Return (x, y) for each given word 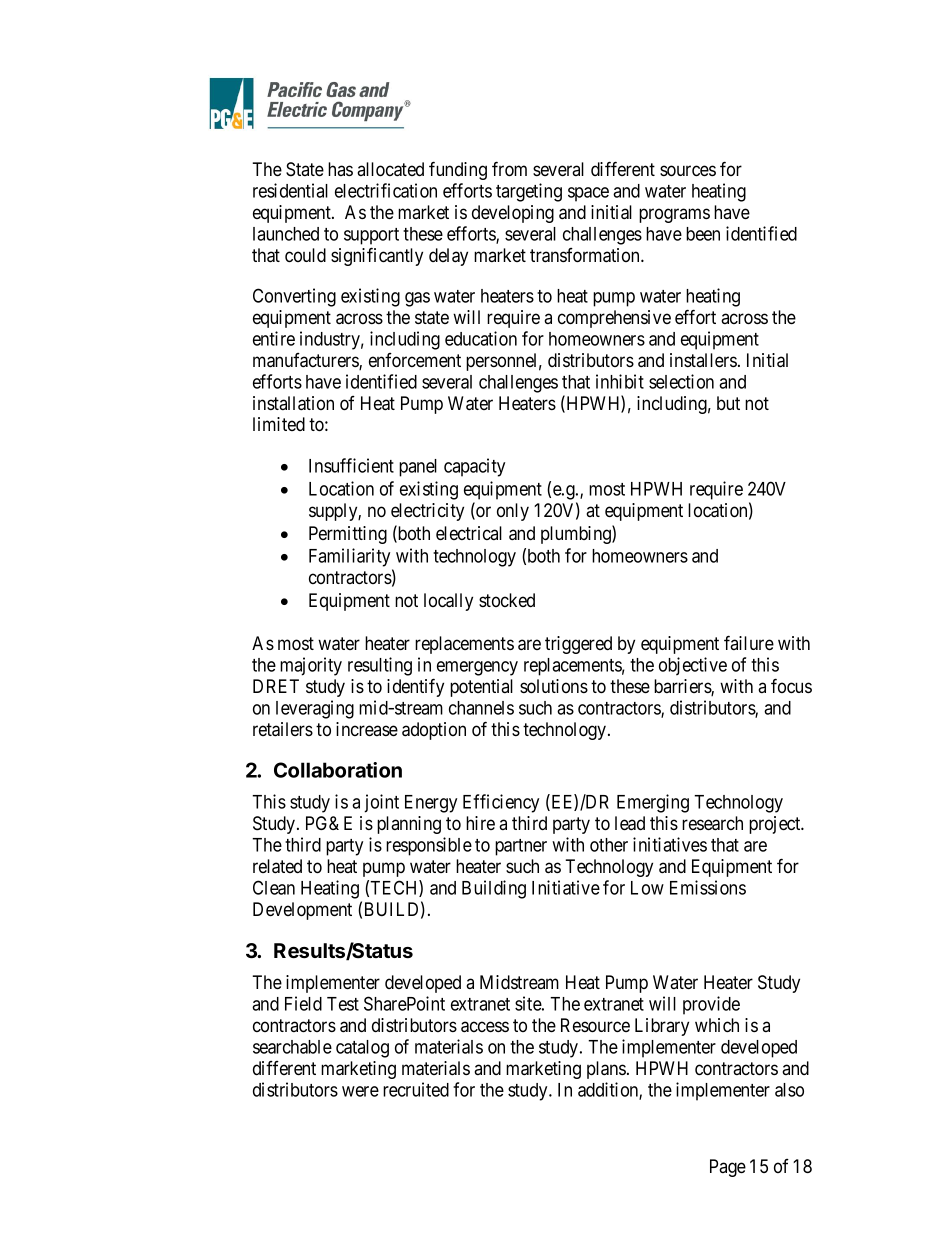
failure (749, 642)
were (360, 1091)
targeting (529, 192)
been (703, 234)
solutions (554, 686)
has (340, 169)
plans (606, 1070)
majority (311, 666)
